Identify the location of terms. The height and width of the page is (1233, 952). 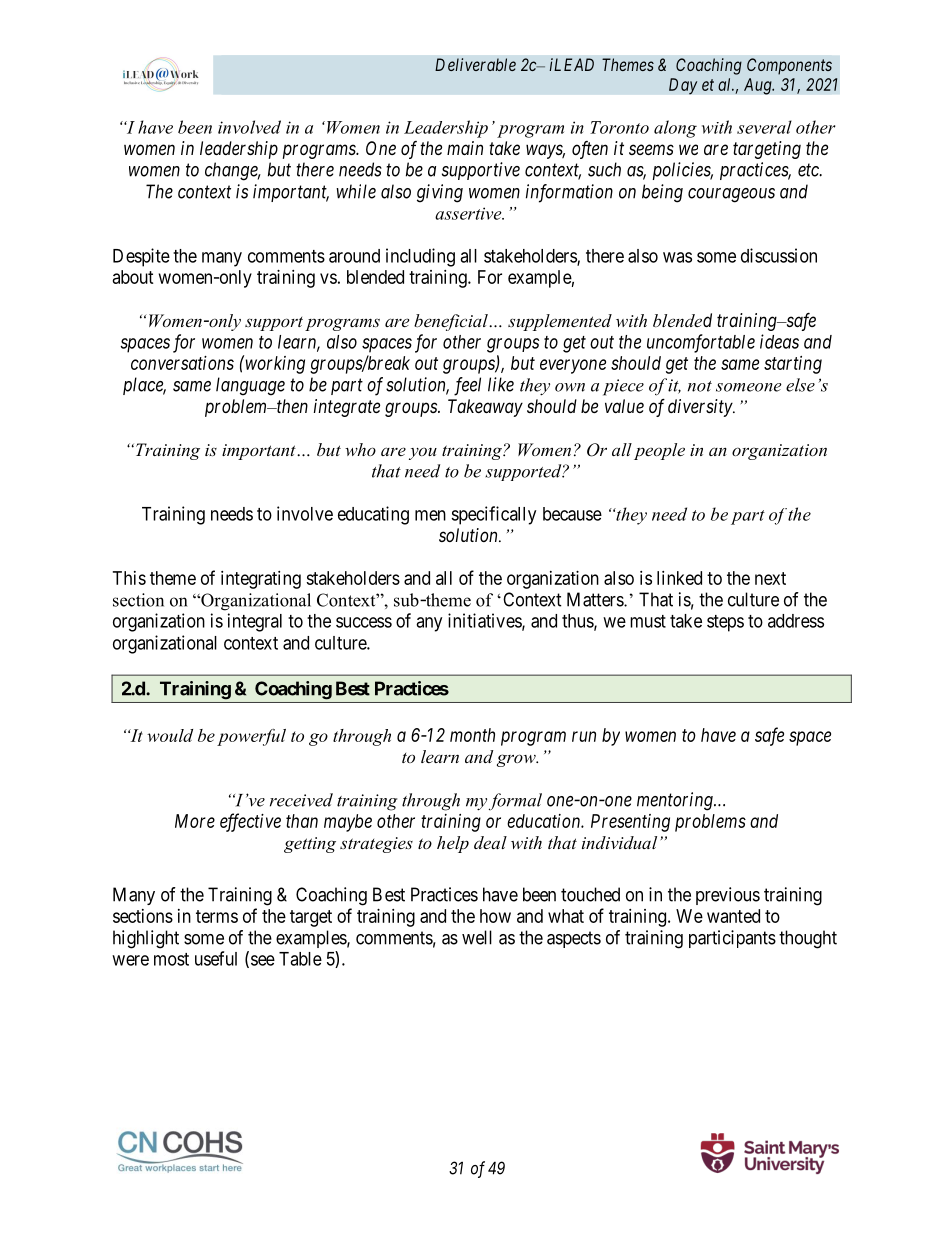
(217, 916).
